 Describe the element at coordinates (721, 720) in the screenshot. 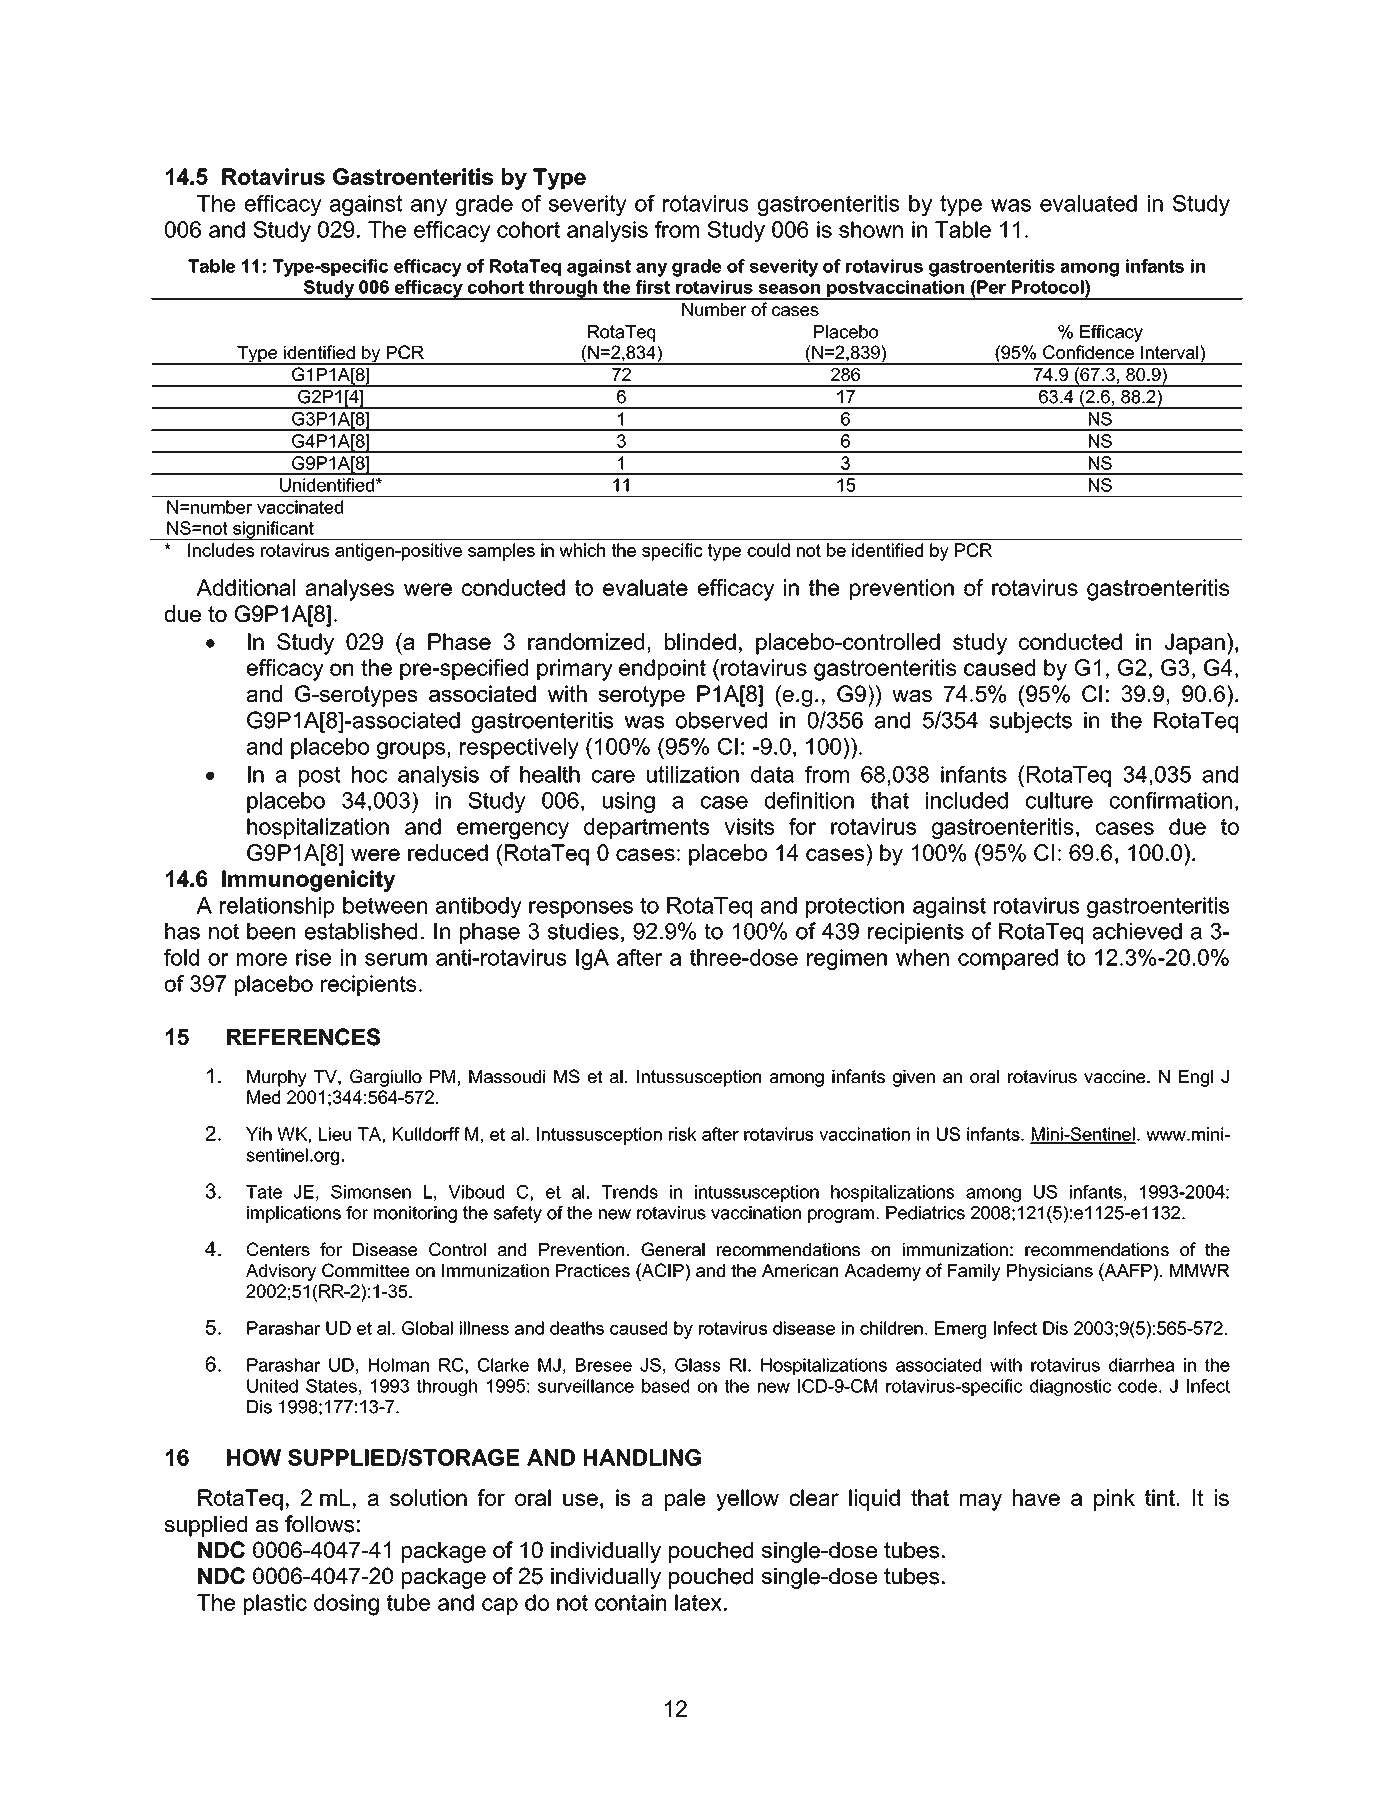

I see `observed` at that location.
